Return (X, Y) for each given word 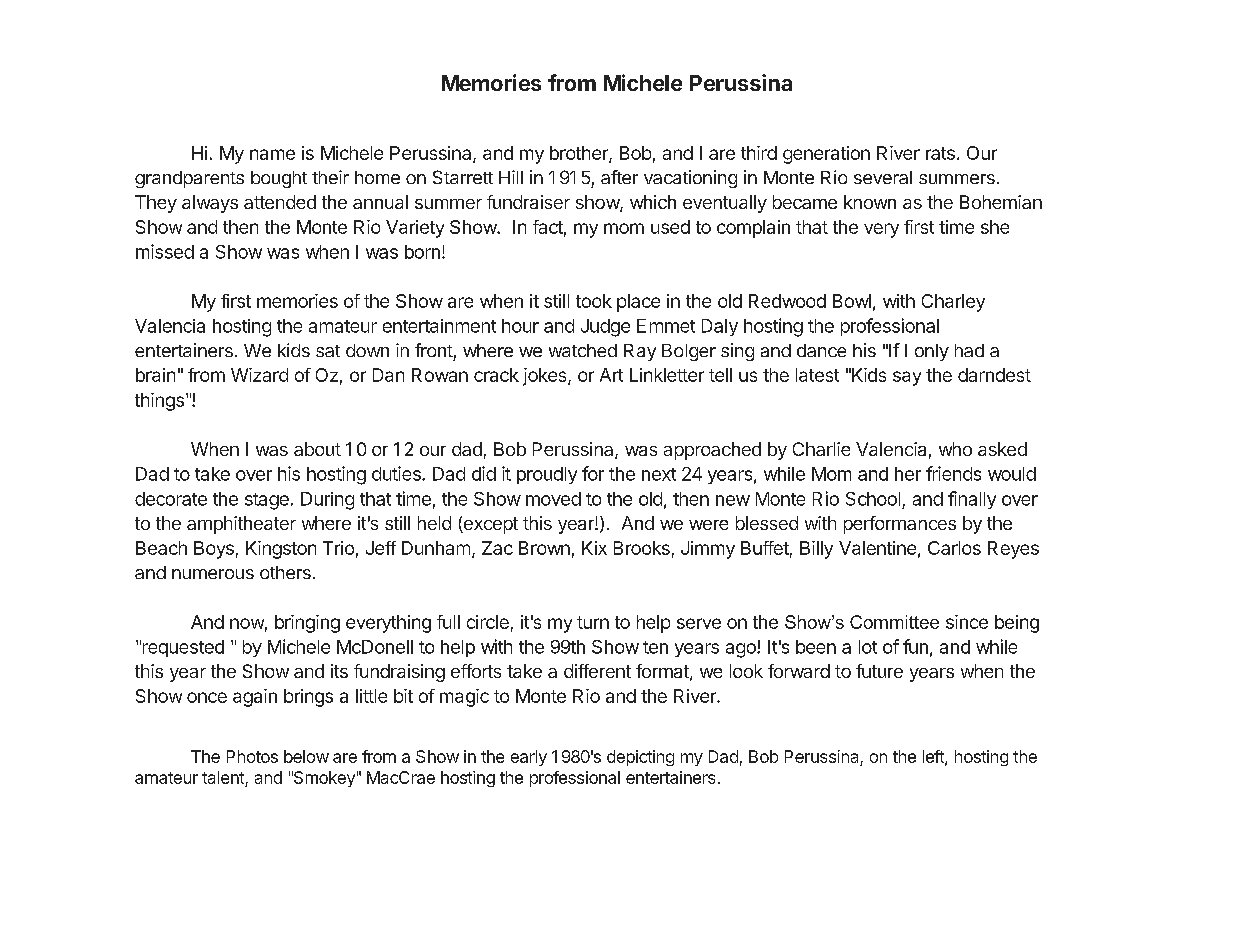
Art (611, 375)
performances (900, 525)
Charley (953, 303)
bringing (307, 624)
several (883, 177)
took (594, 301)
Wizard (259, 375)
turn (593, 622)
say (907, 378)
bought (279, 179)
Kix (594, 548)
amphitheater (241, 525)
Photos (252, 756)
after (619, 177)
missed (165, 251)
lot (868, 647)
